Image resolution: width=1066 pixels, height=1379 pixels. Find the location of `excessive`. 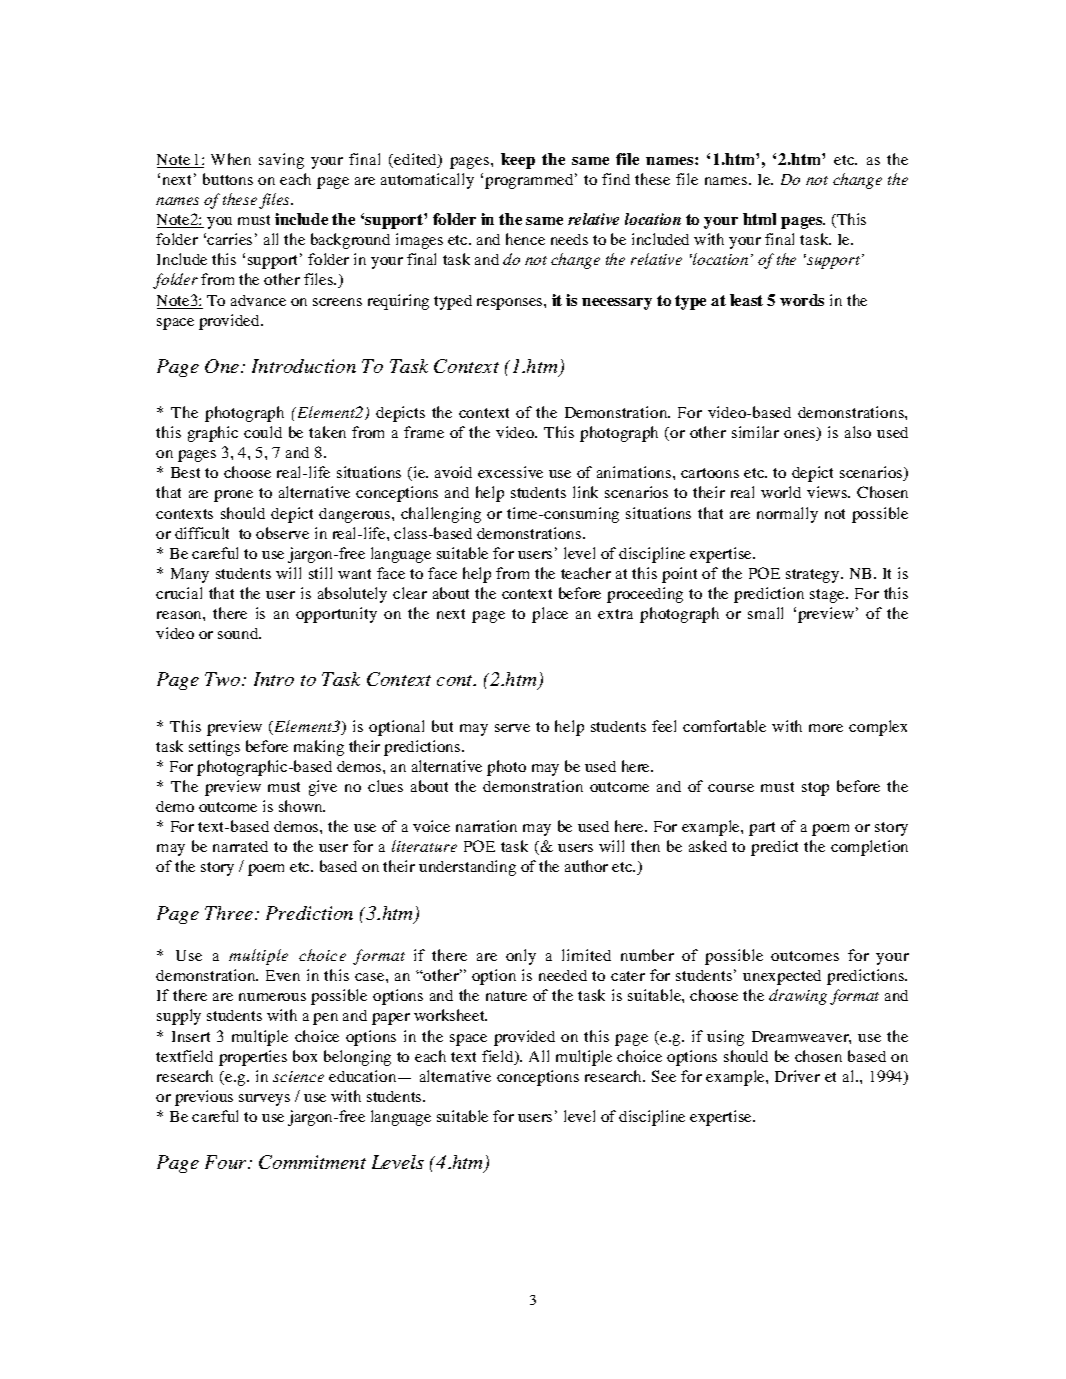

excessive is located at coordinates (510, 472).
